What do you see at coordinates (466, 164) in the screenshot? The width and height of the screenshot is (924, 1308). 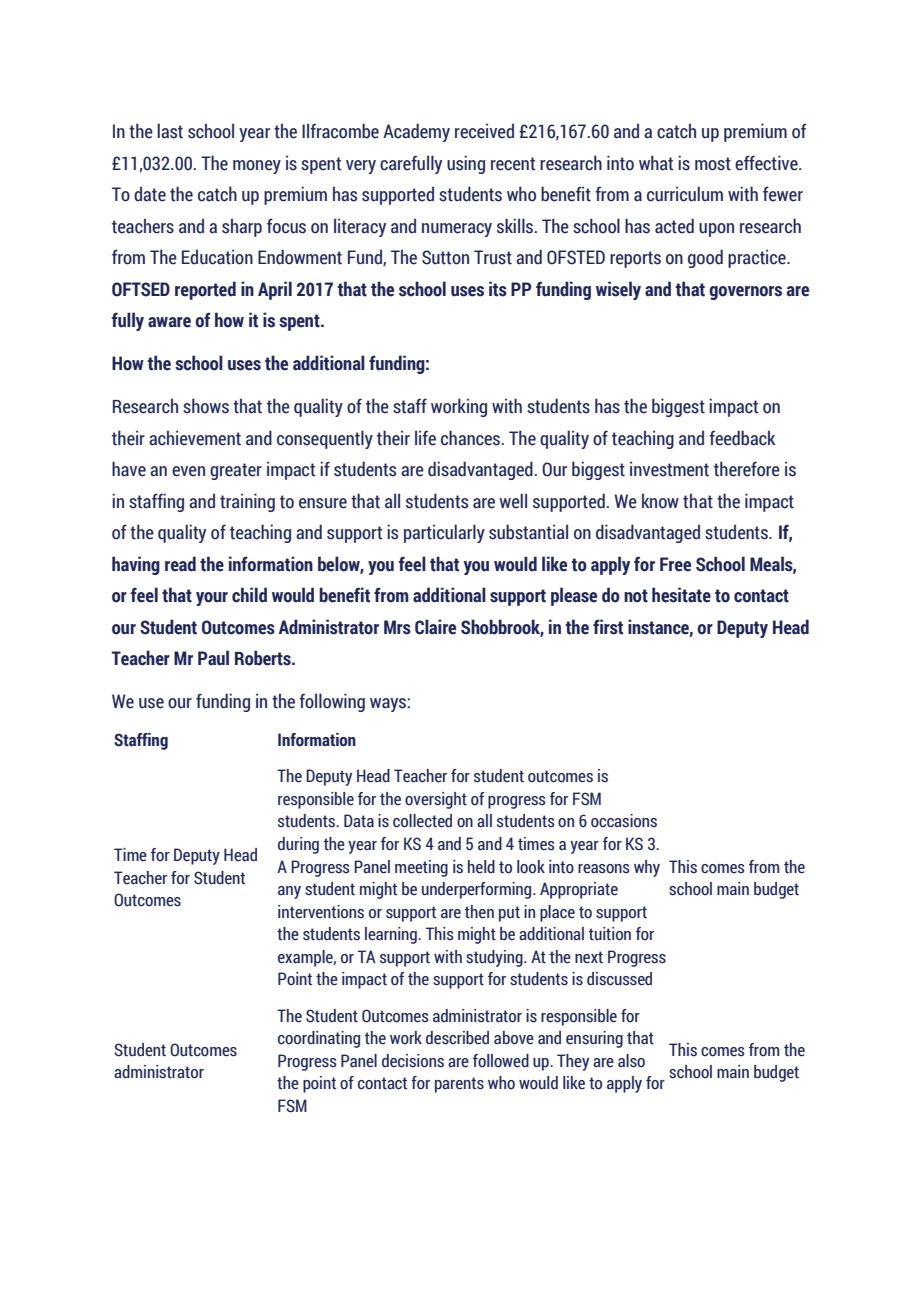 I see `using` at bounding box center [466, 164].
